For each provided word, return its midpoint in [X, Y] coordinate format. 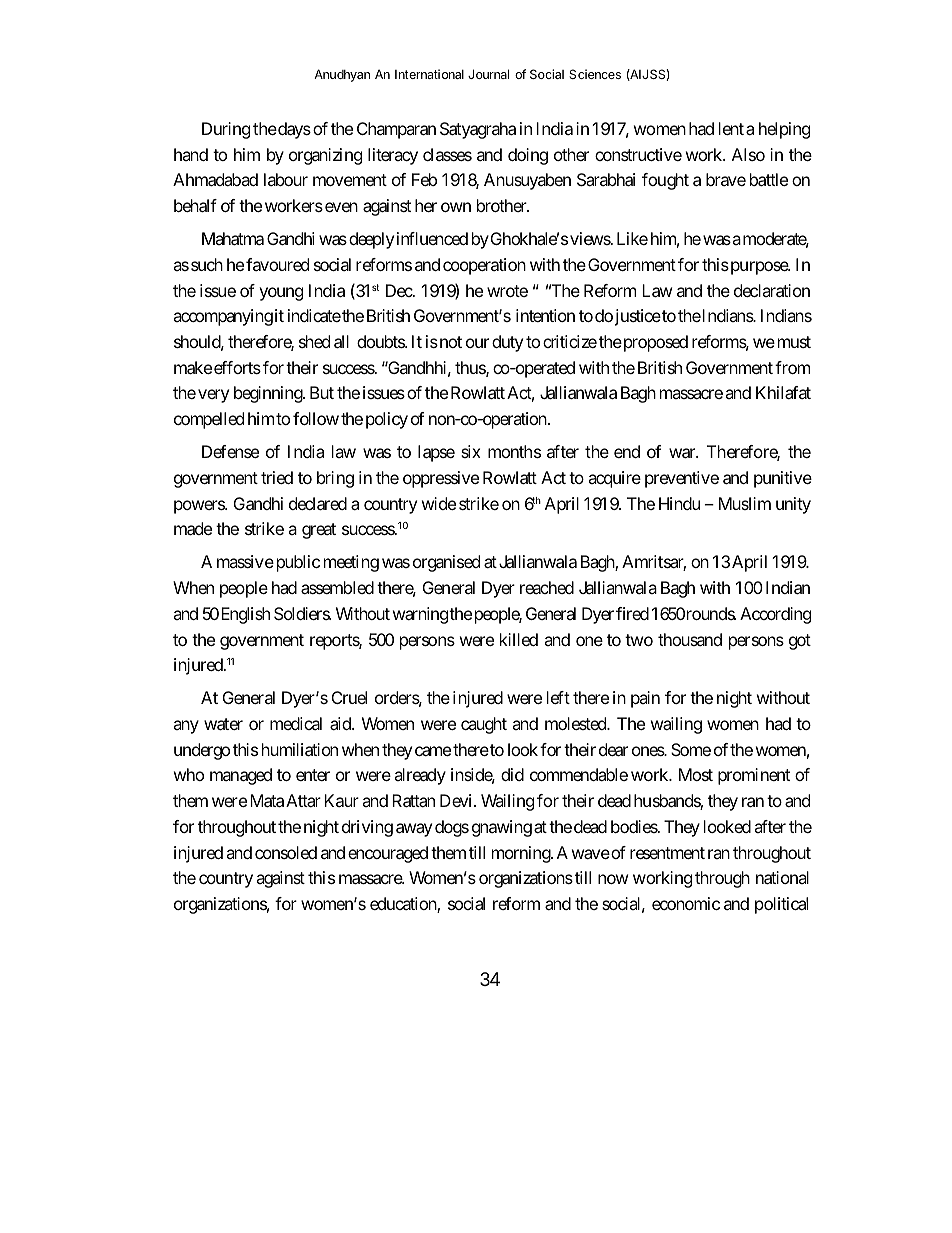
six [471, 451]
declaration [772, 290]
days [293, 130]
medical [296, 723]
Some [691, 749]
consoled [286, 852]
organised [446, 563]
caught [484, 725]
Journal [488, 74]
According [775, 615]
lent [731, 128]
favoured [277, 264]
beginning [269, 394]
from [792, 367]
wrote [507, 291]
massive [245, 561]
